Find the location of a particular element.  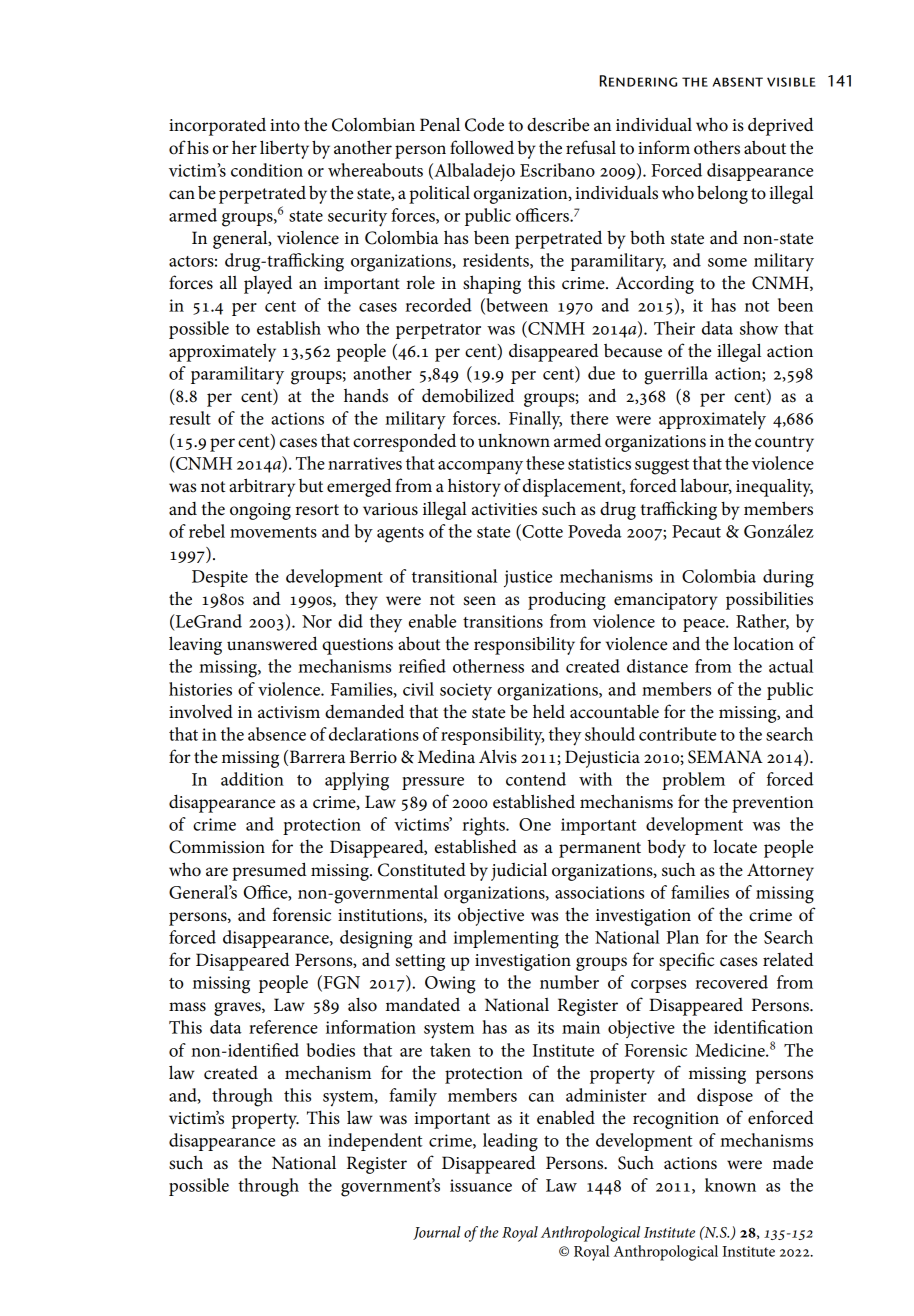

location is located at coordinates (763, 644).
